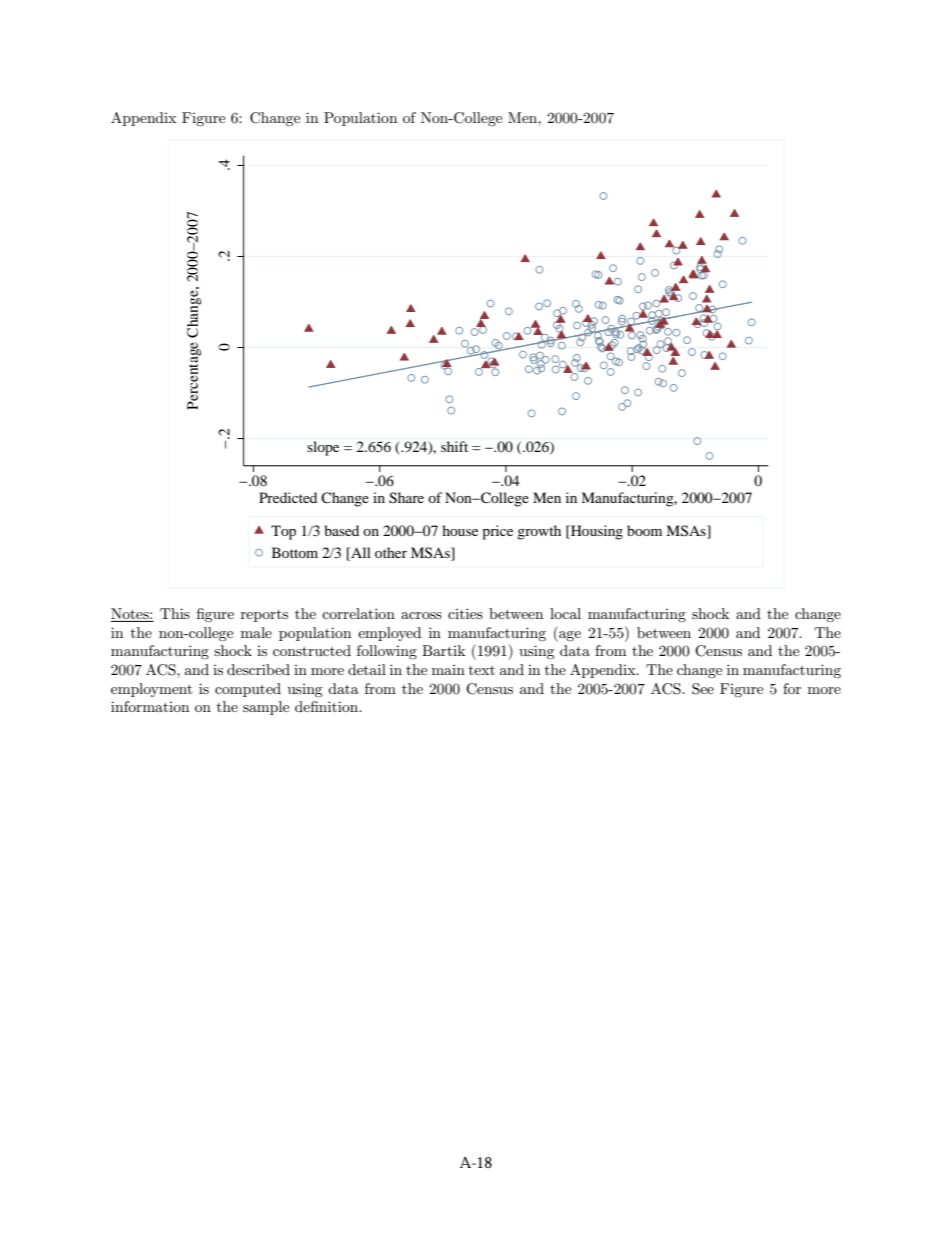 The image size is (952, 1233). I want to click on Share, so click(406, 498).
